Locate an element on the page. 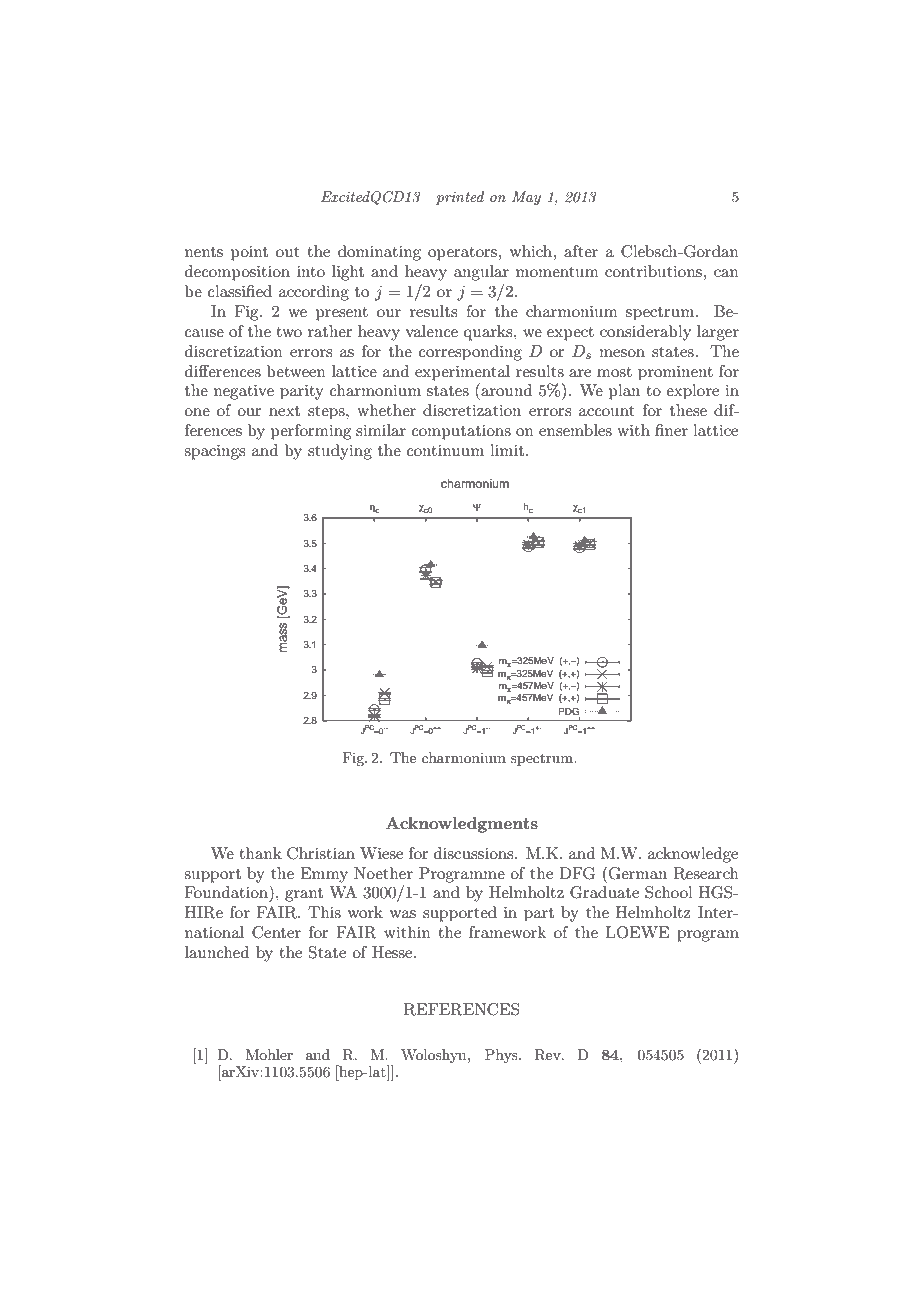  point is located at coordinates (249, 253).
